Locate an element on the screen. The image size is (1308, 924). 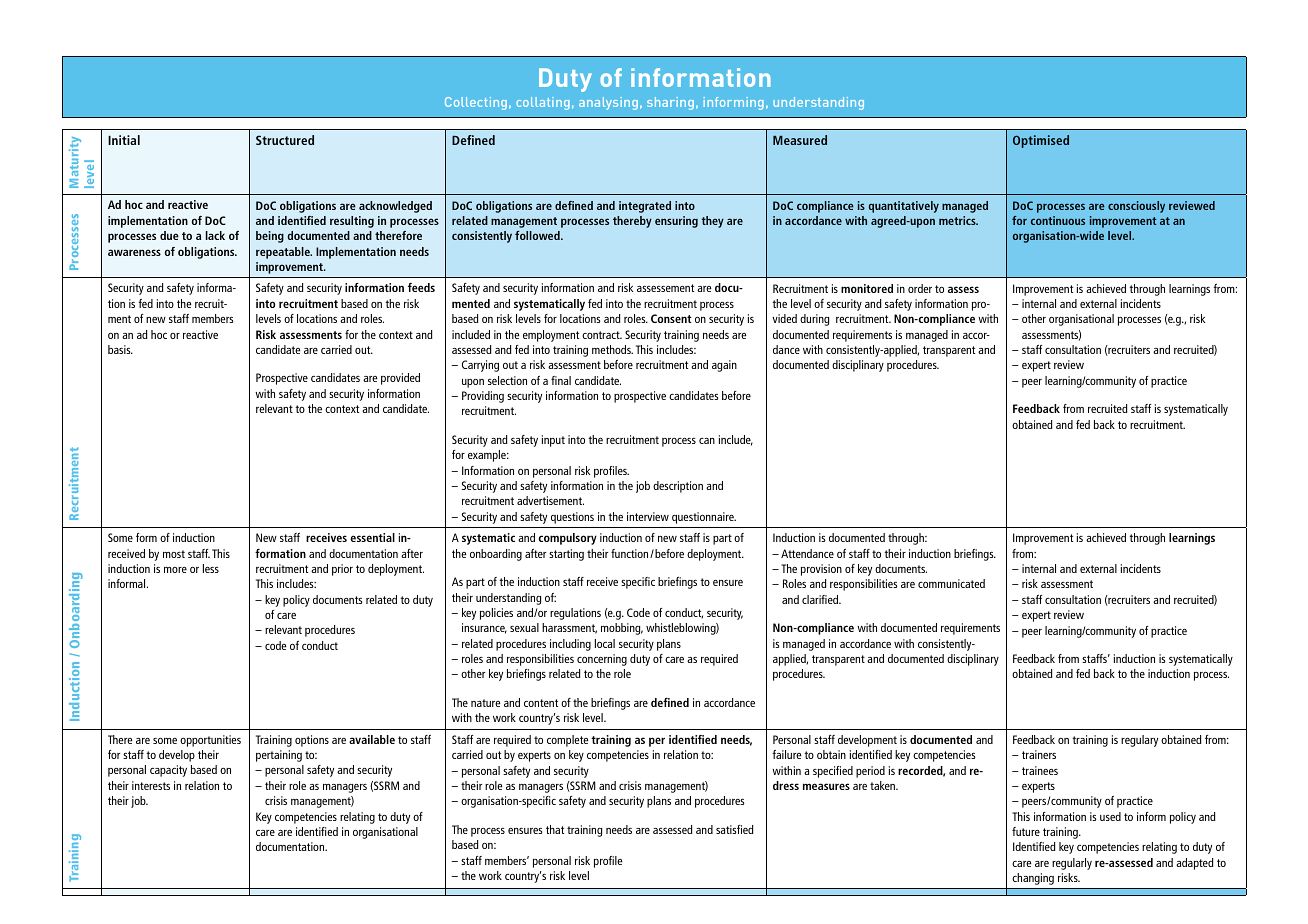
starting is located at coordinates (566, 555).
